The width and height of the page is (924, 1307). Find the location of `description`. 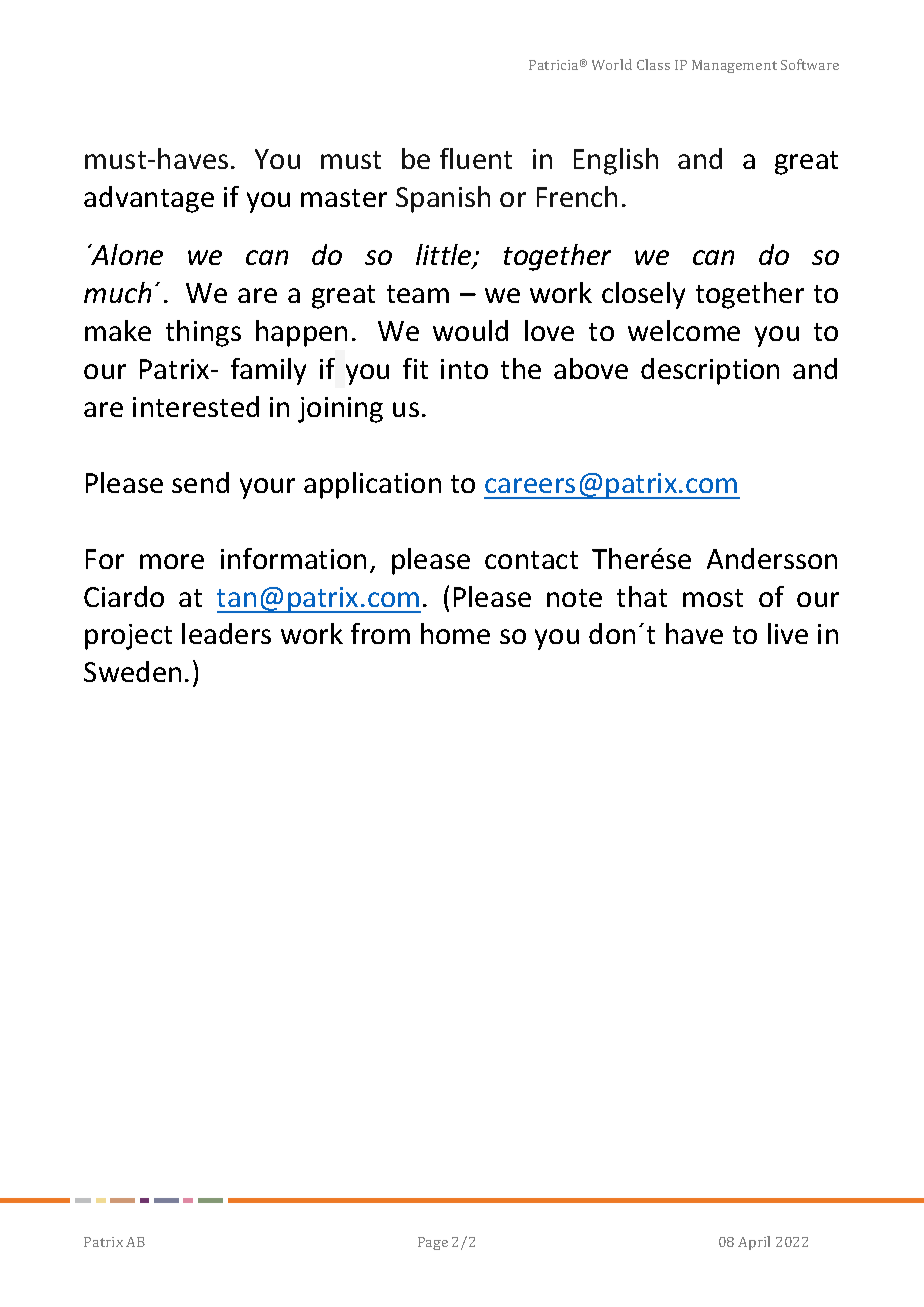

description is located at coordinates (710, 371).
